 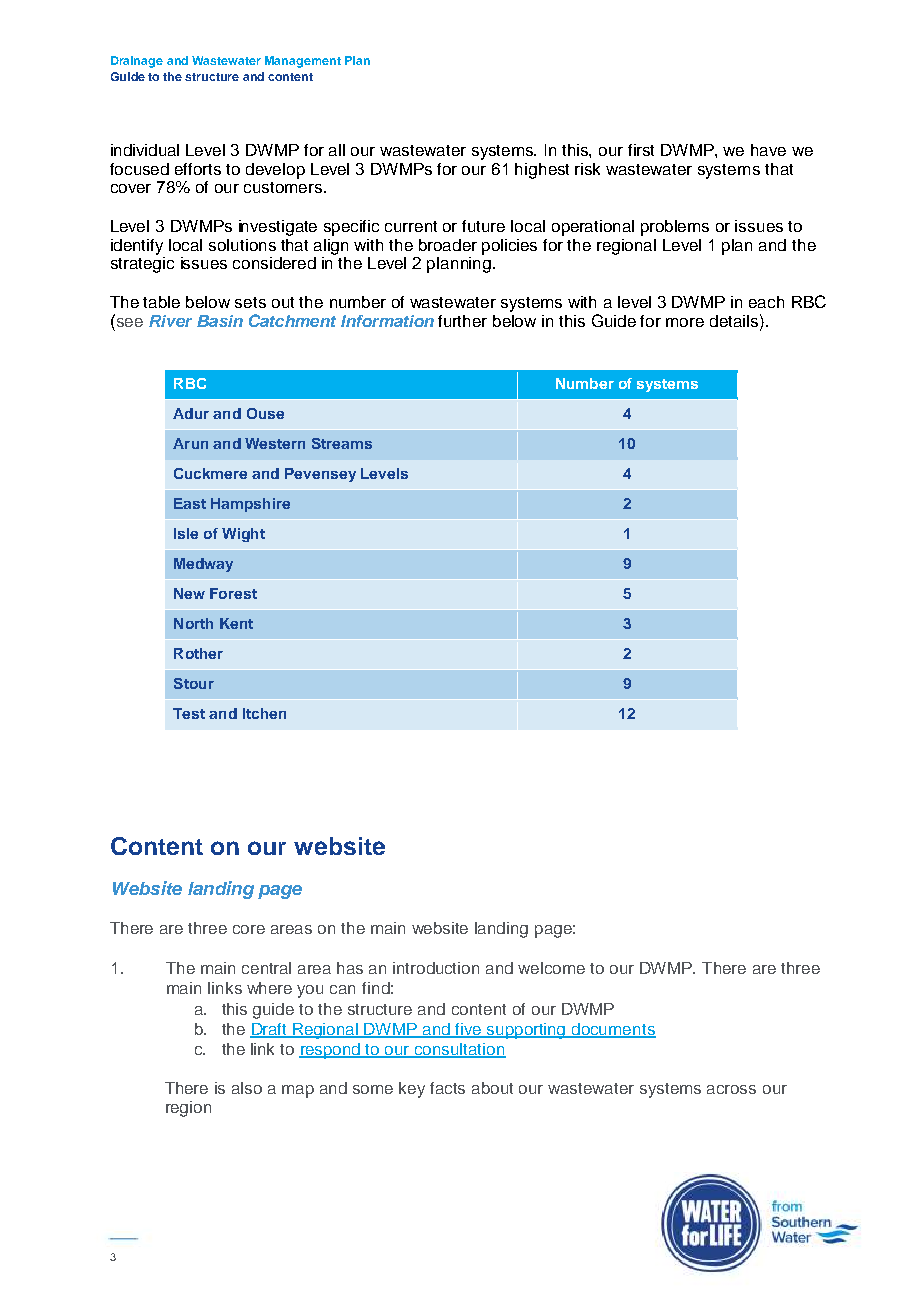 I want to click on documents, so click(x=613, y=1030).
